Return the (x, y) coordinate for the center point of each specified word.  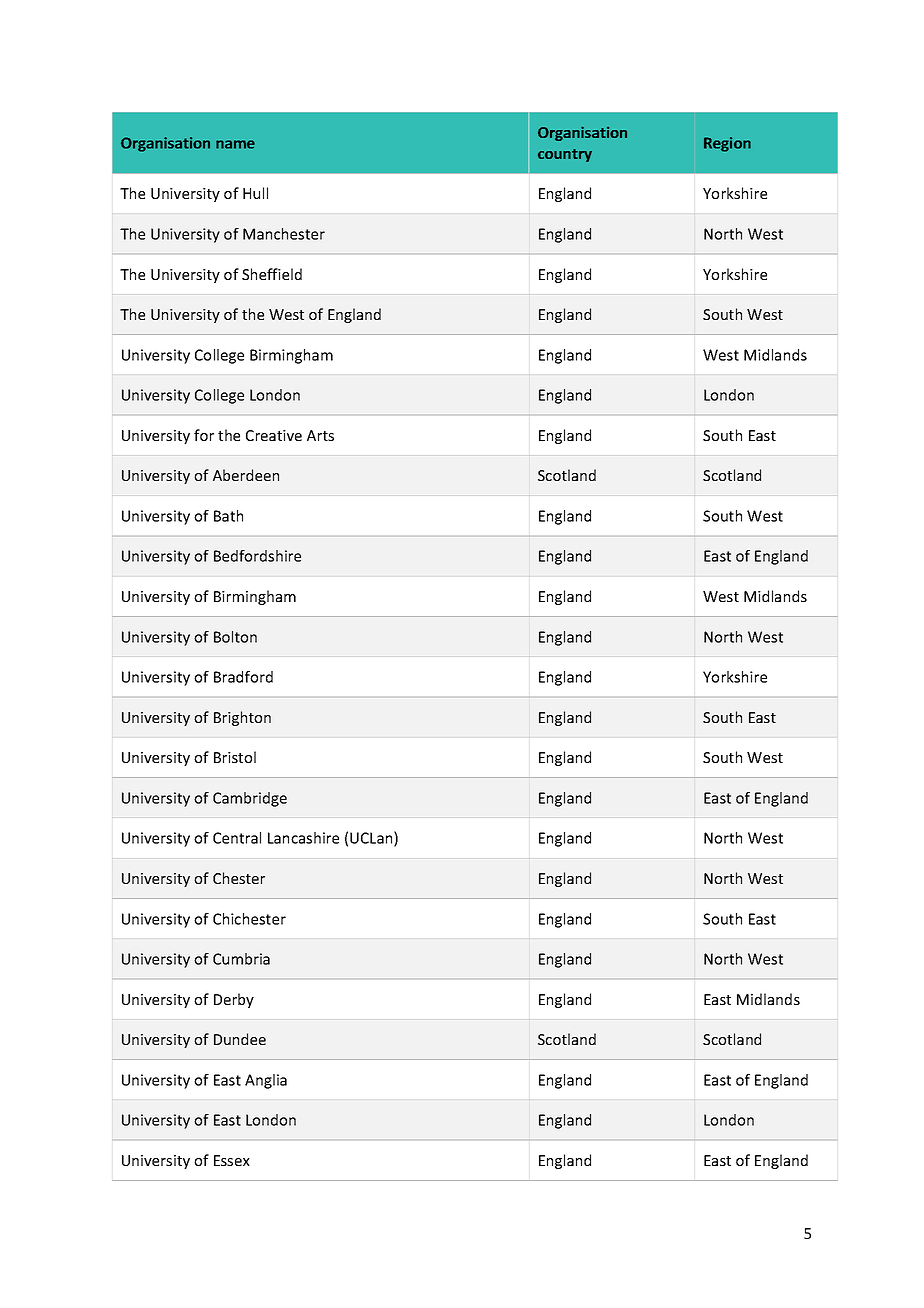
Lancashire (303, 838)
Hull (255, 193)
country (565, 155)
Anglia (266, 1081)
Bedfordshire (257, 556)
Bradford (243, 677)
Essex (232, 1160)
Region (727, 144)
